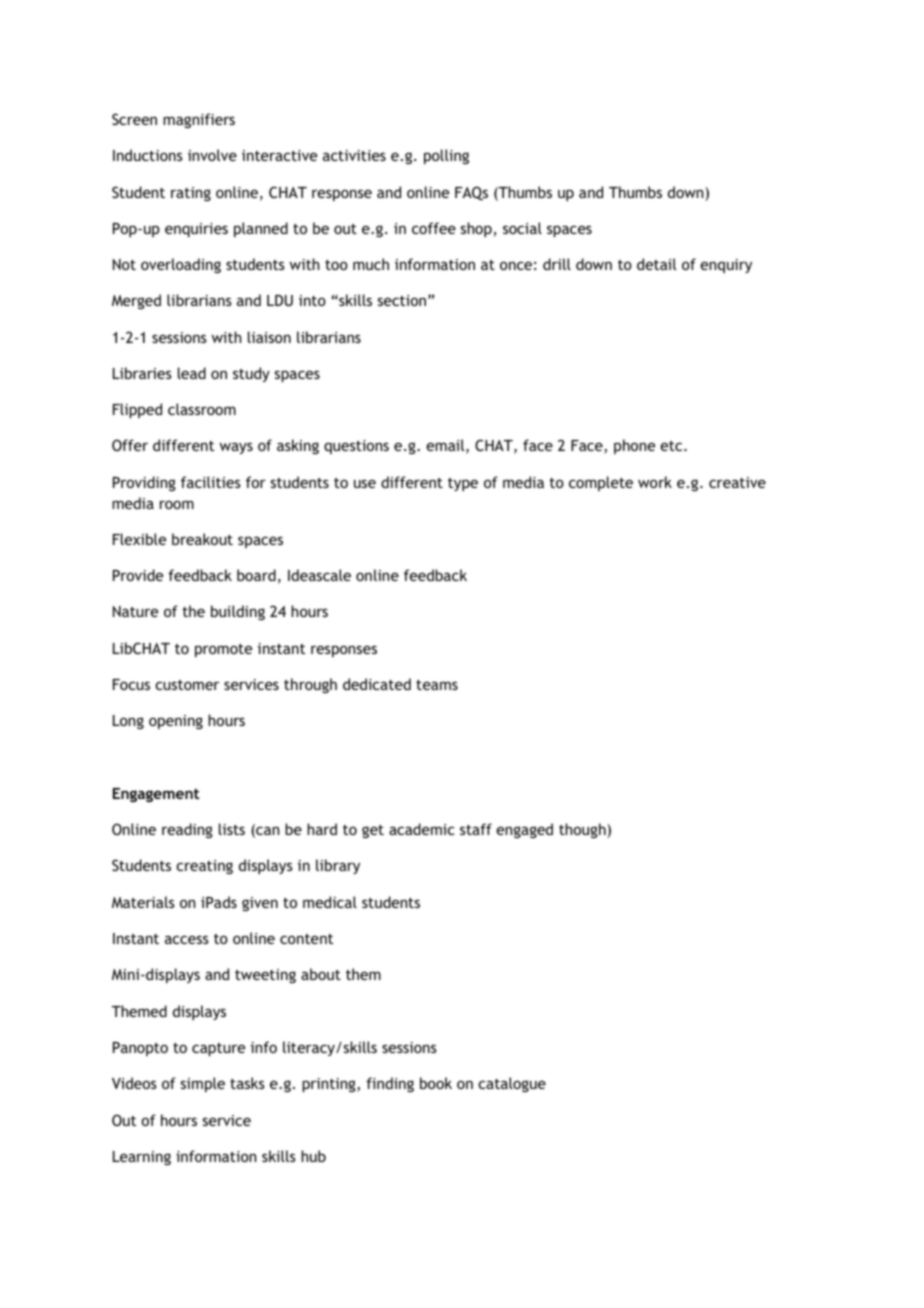 This page has height=1308, width=924. I want to click on reading, so click(187, 830).
